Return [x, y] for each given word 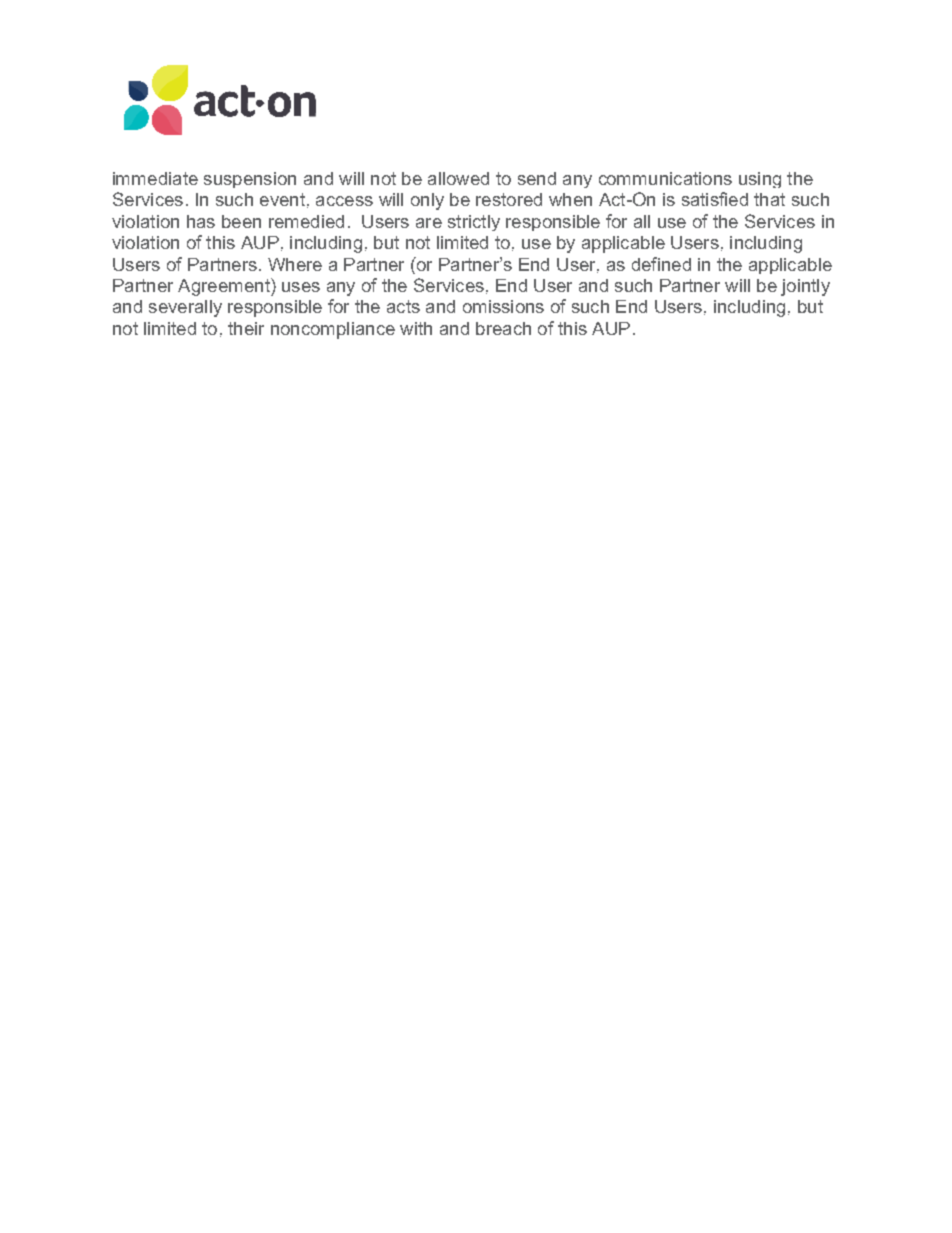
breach [503, 328]
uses [301, 287]
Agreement [225, 287]
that [769, 199]
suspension [250, 180]
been [241, 221]
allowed [458, 178]
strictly [474, 223]
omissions [503, 306]
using [760, 180]
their [246, 328]
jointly [805, 287]
